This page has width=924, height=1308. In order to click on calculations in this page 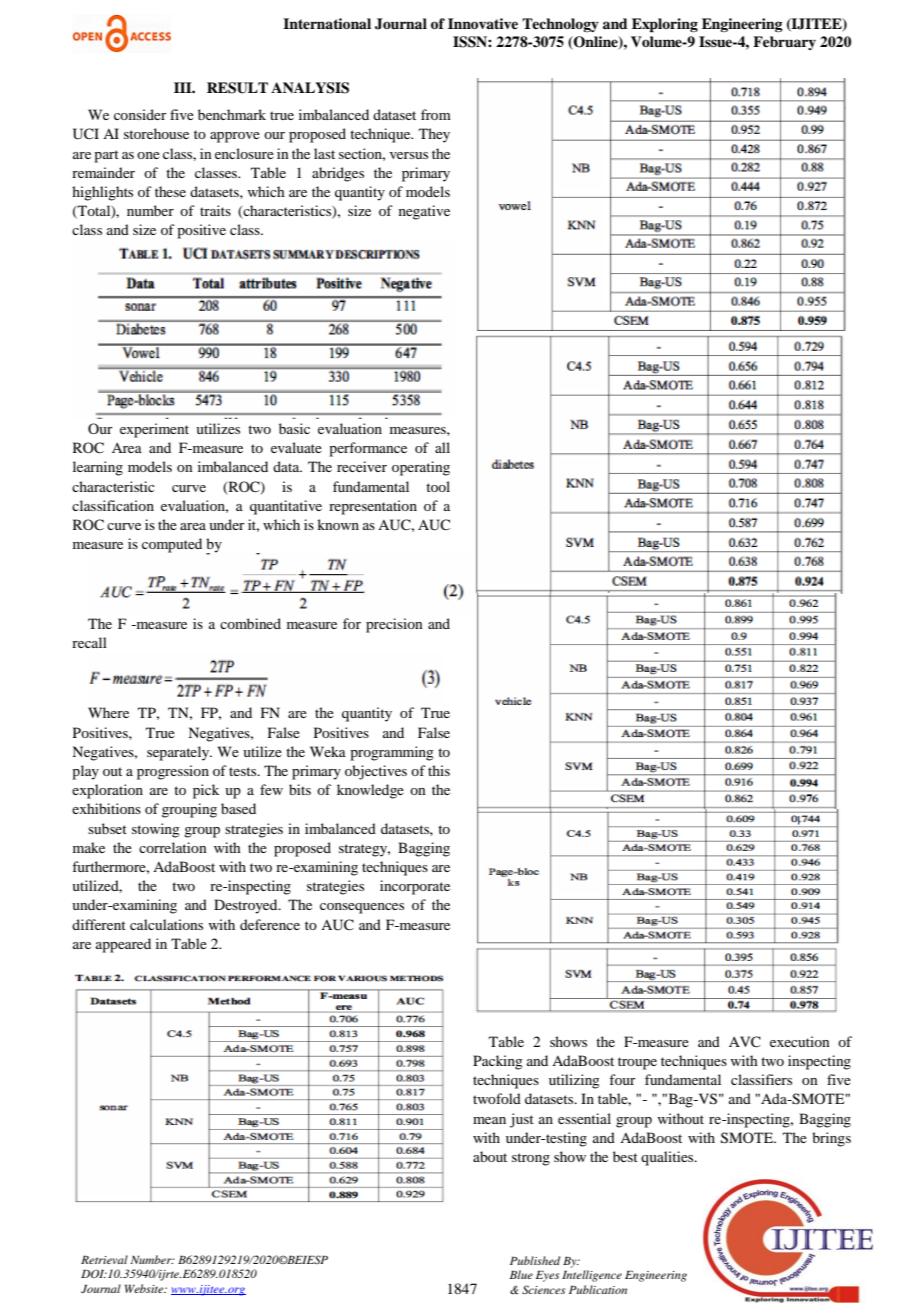, I will do `click(166, 924)`.
